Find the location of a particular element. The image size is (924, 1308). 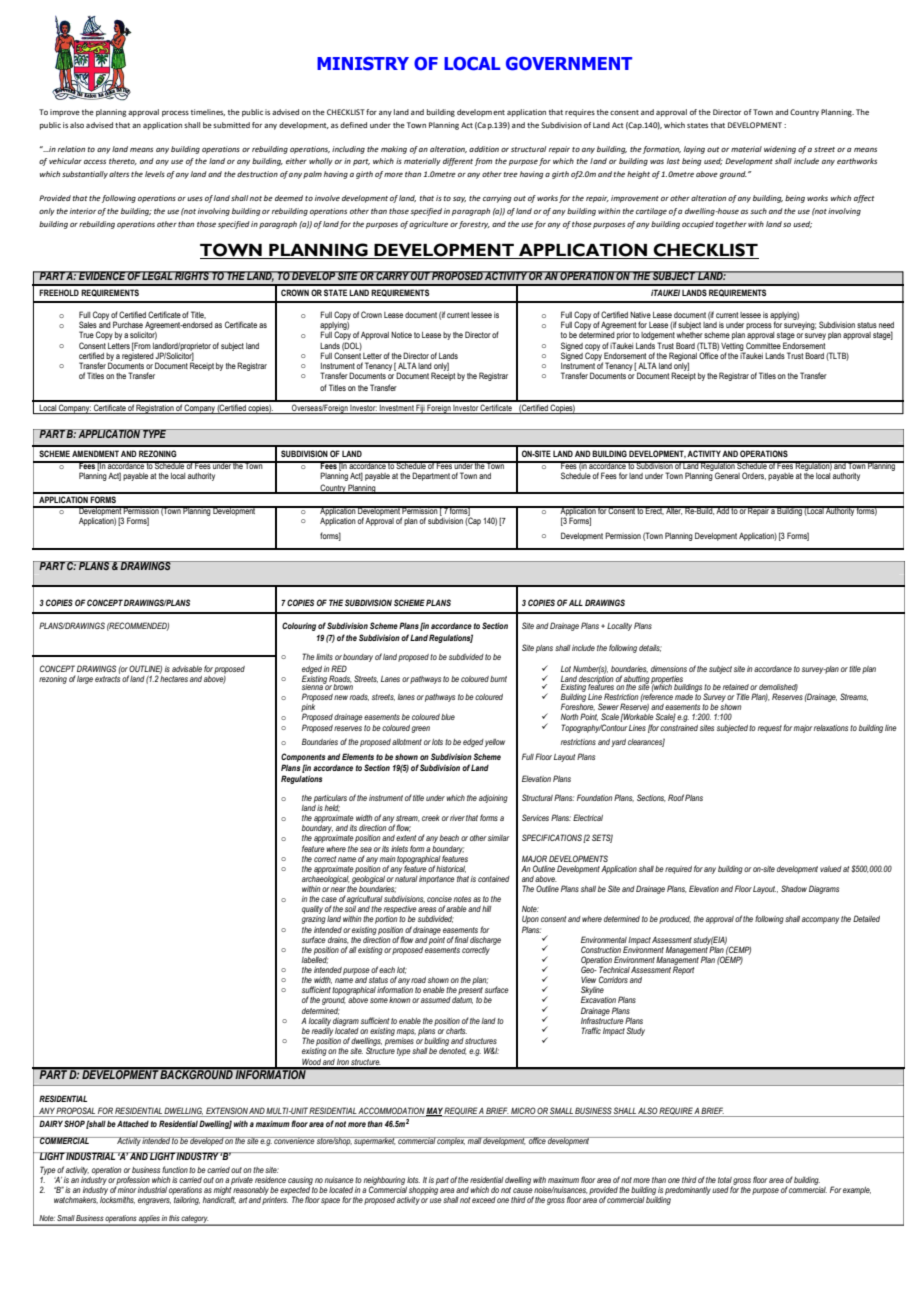

exceed is located at coordinates (484, 1200).
